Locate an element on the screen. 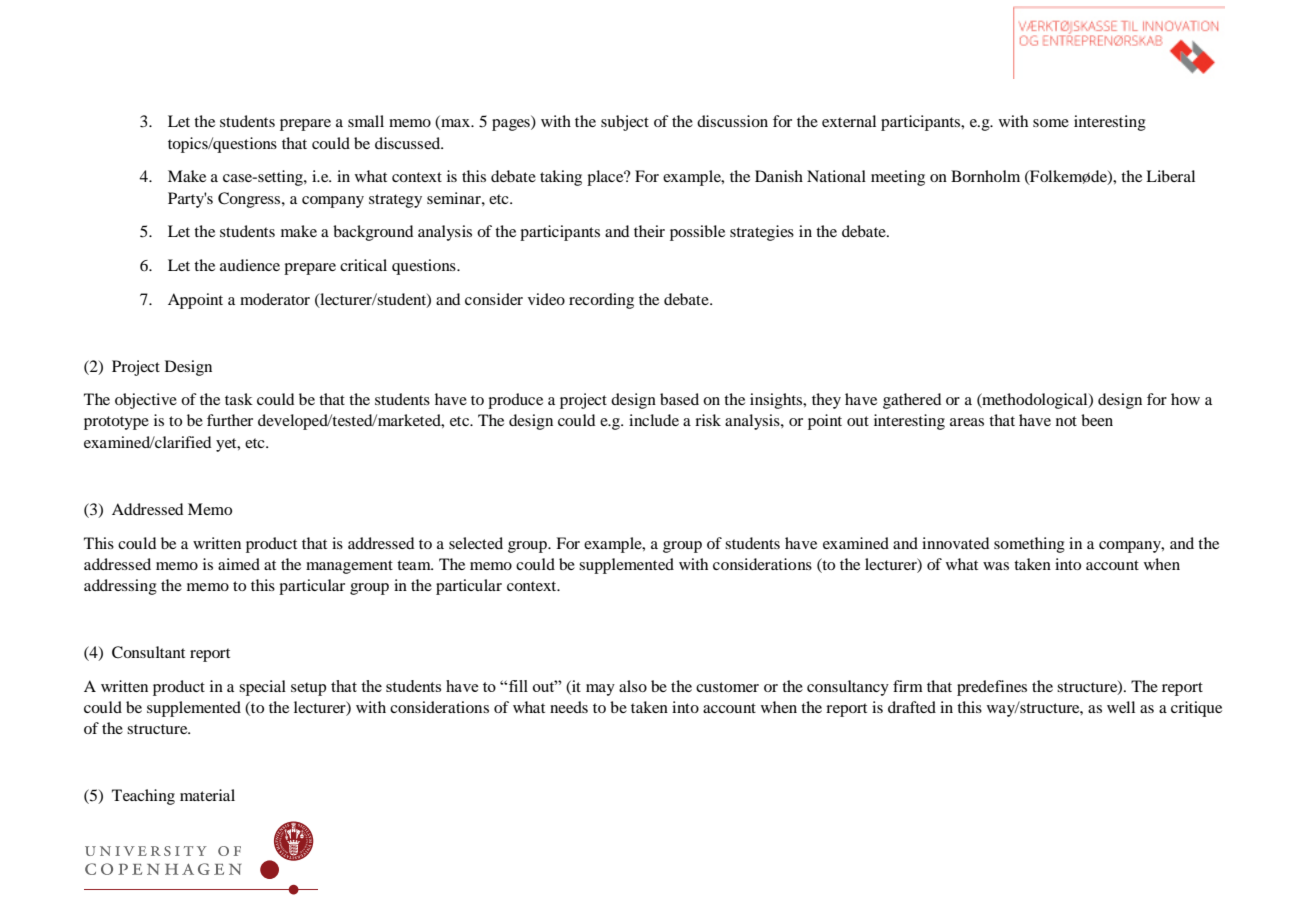  not is located at coordinates (1066, 421).
